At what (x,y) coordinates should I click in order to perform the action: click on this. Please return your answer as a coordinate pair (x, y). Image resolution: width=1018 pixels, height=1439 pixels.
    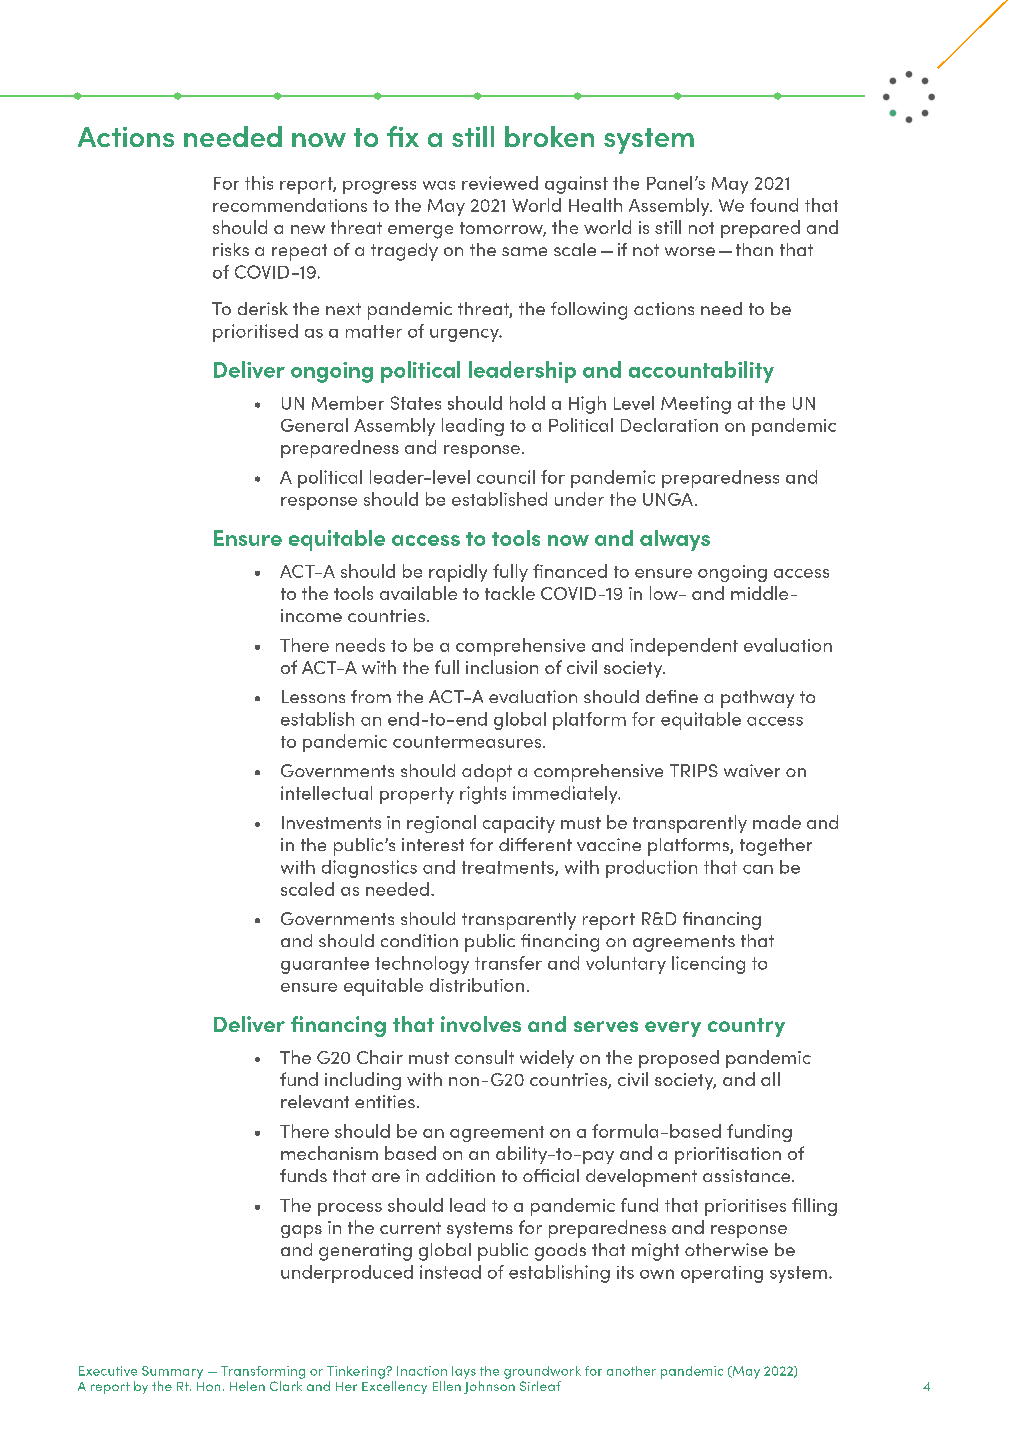
    Looking at the image, I should click on (259, 183).
